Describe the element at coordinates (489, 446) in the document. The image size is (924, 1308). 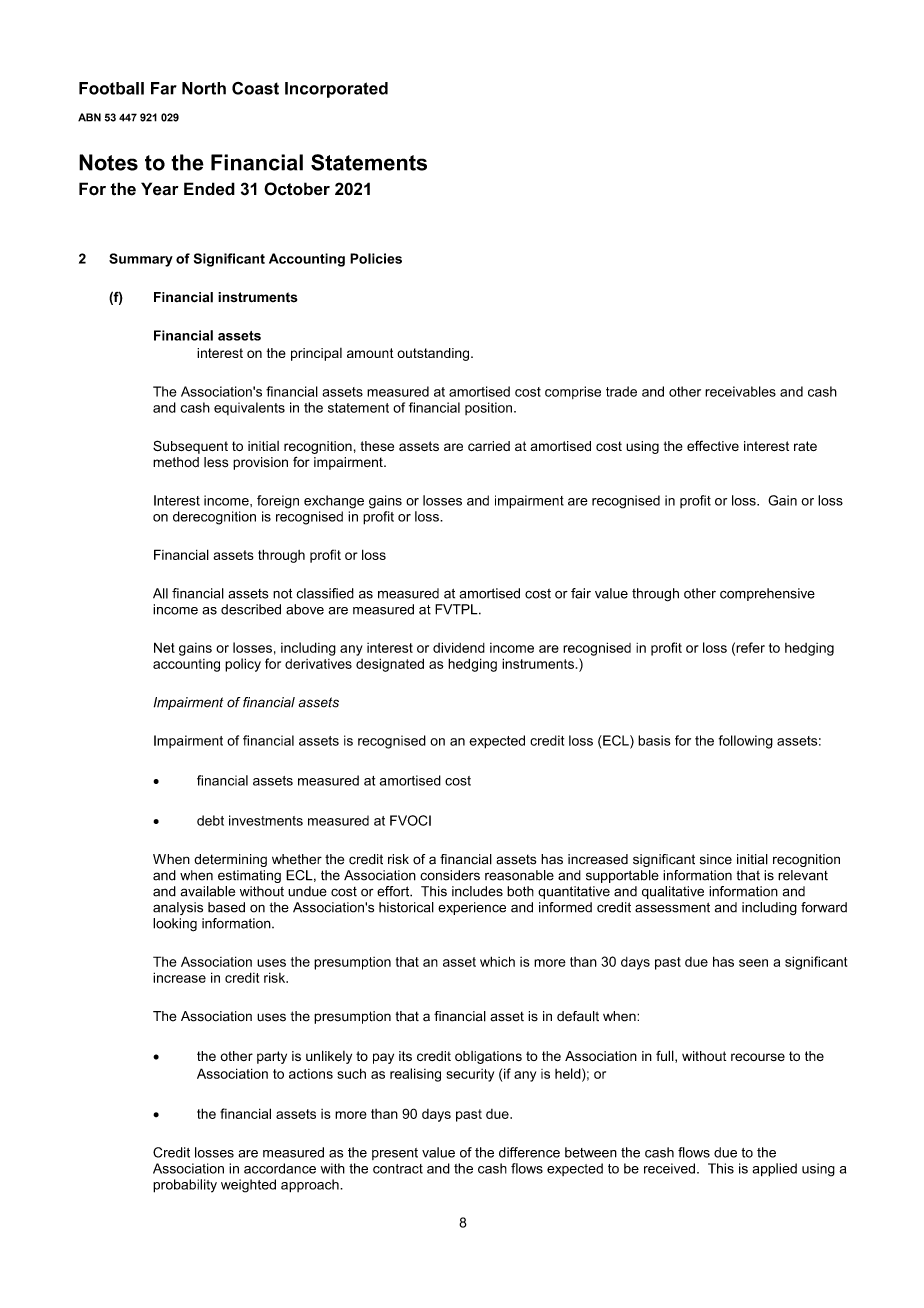
I see `carried` at that location.
